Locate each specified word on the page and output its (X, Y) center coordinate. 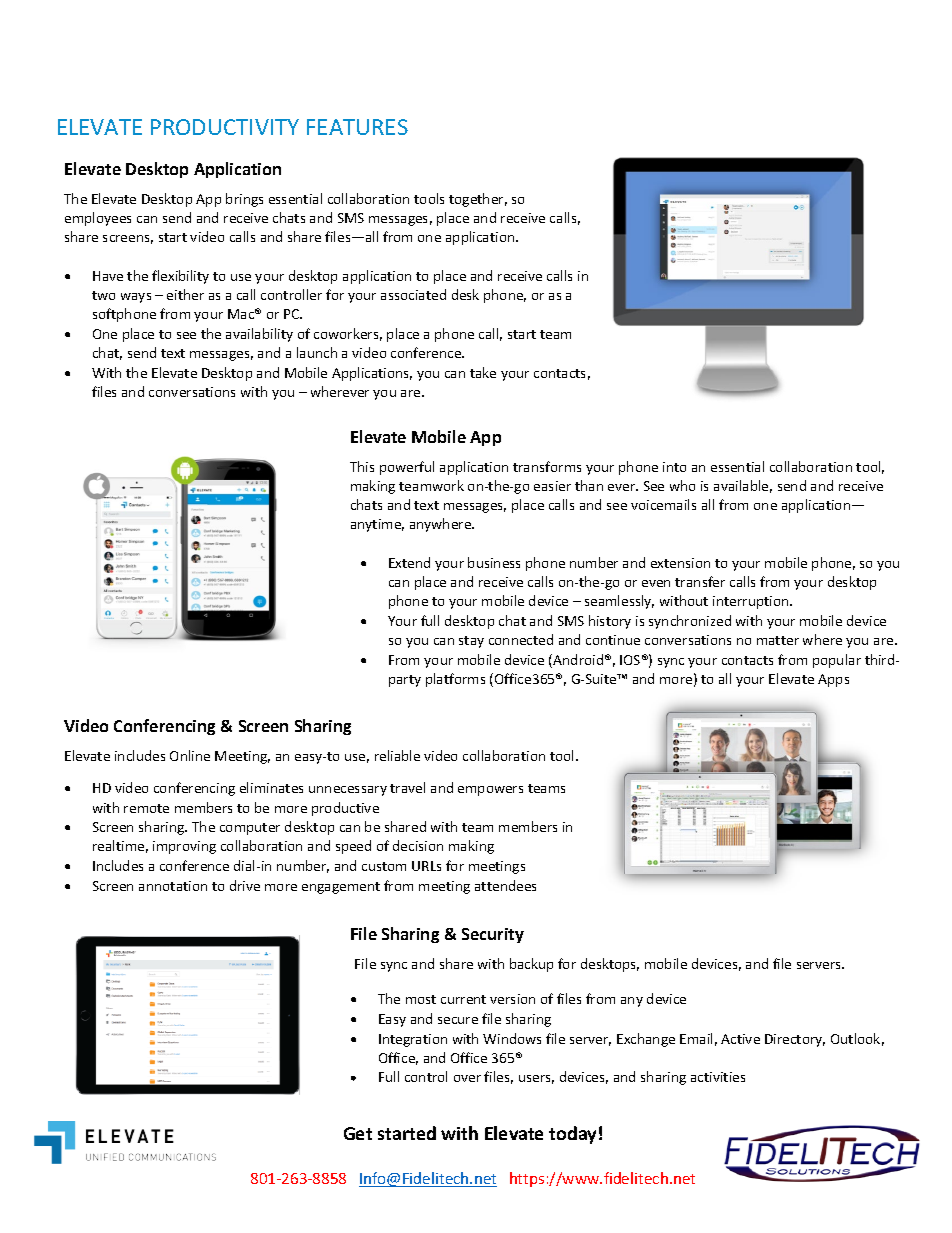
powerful (407, 468)
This (362, 466)
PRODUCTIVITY (225, 127)
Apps (833, 680)
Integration (413, 1040)
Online (190, 755)
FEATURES (357, 127)
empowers (490, 791)
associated (413, 294)
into (674, 467)
